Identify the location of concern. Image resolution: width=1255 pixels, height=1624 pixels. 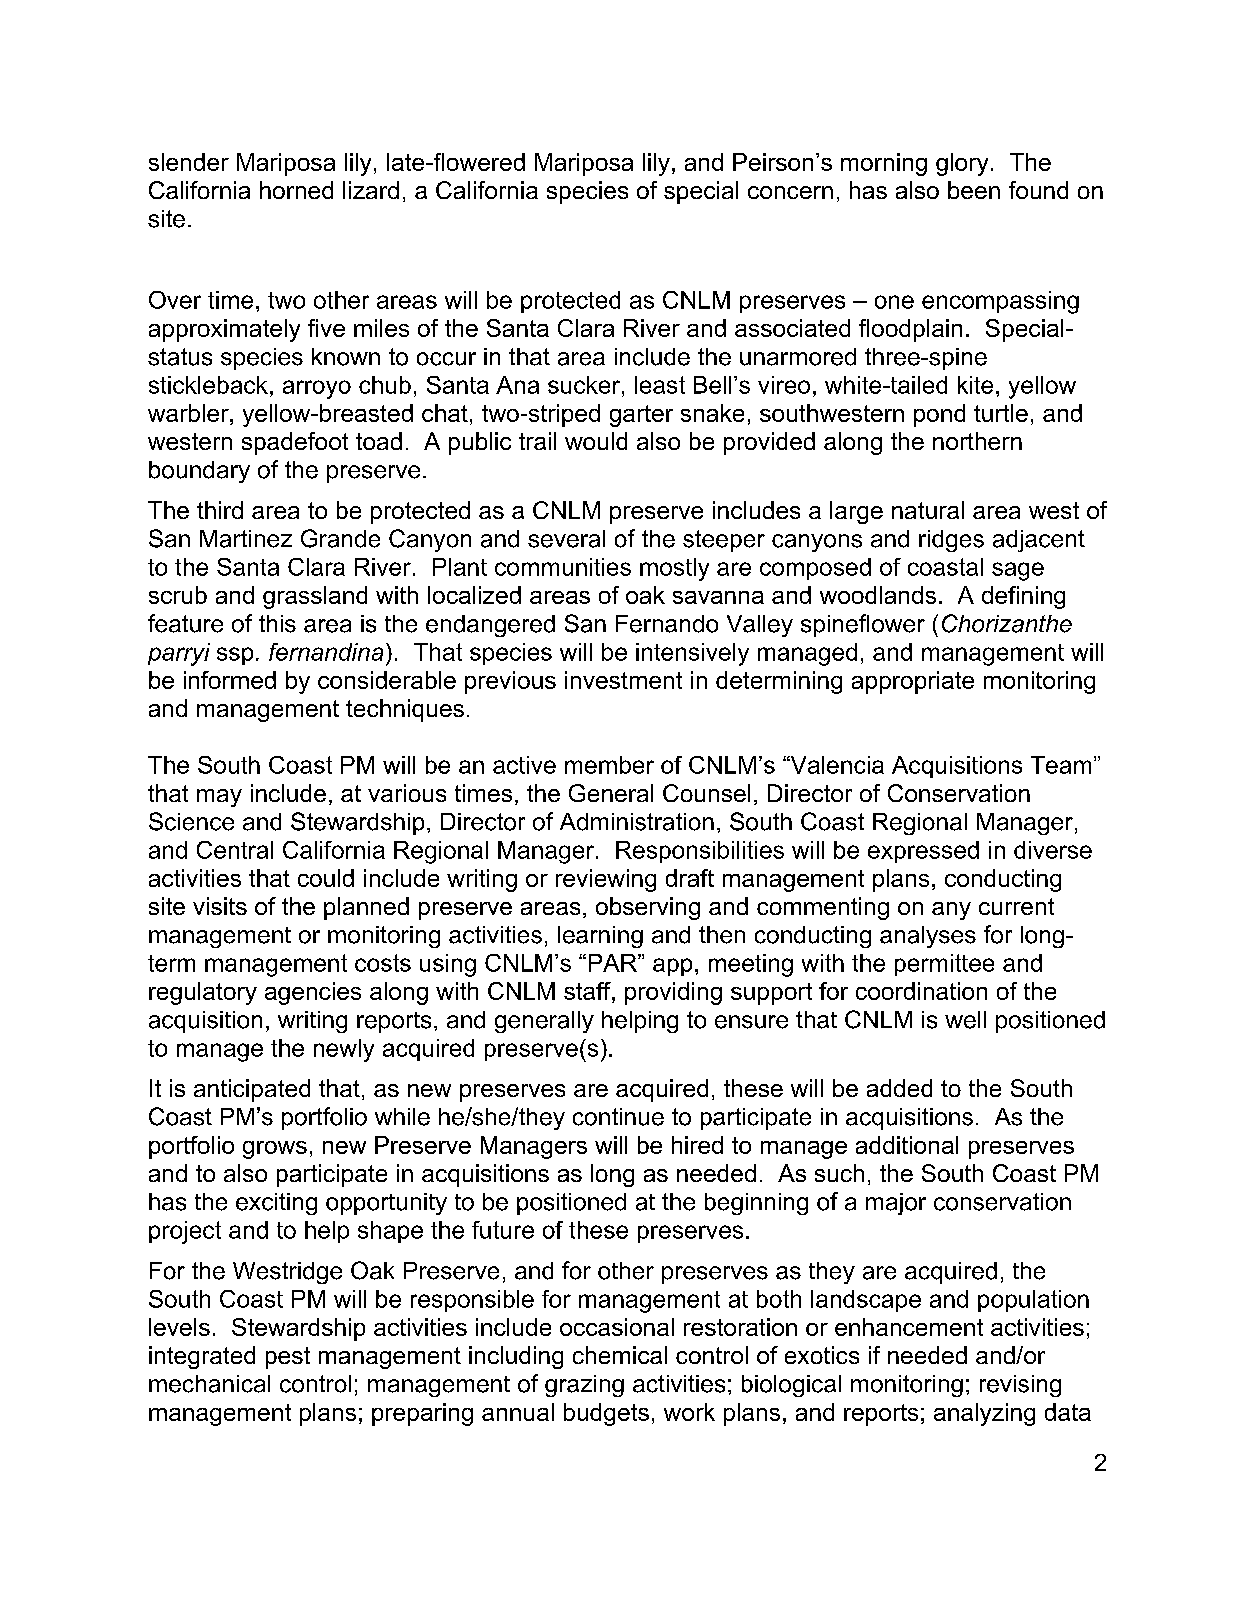
(790, 192).
